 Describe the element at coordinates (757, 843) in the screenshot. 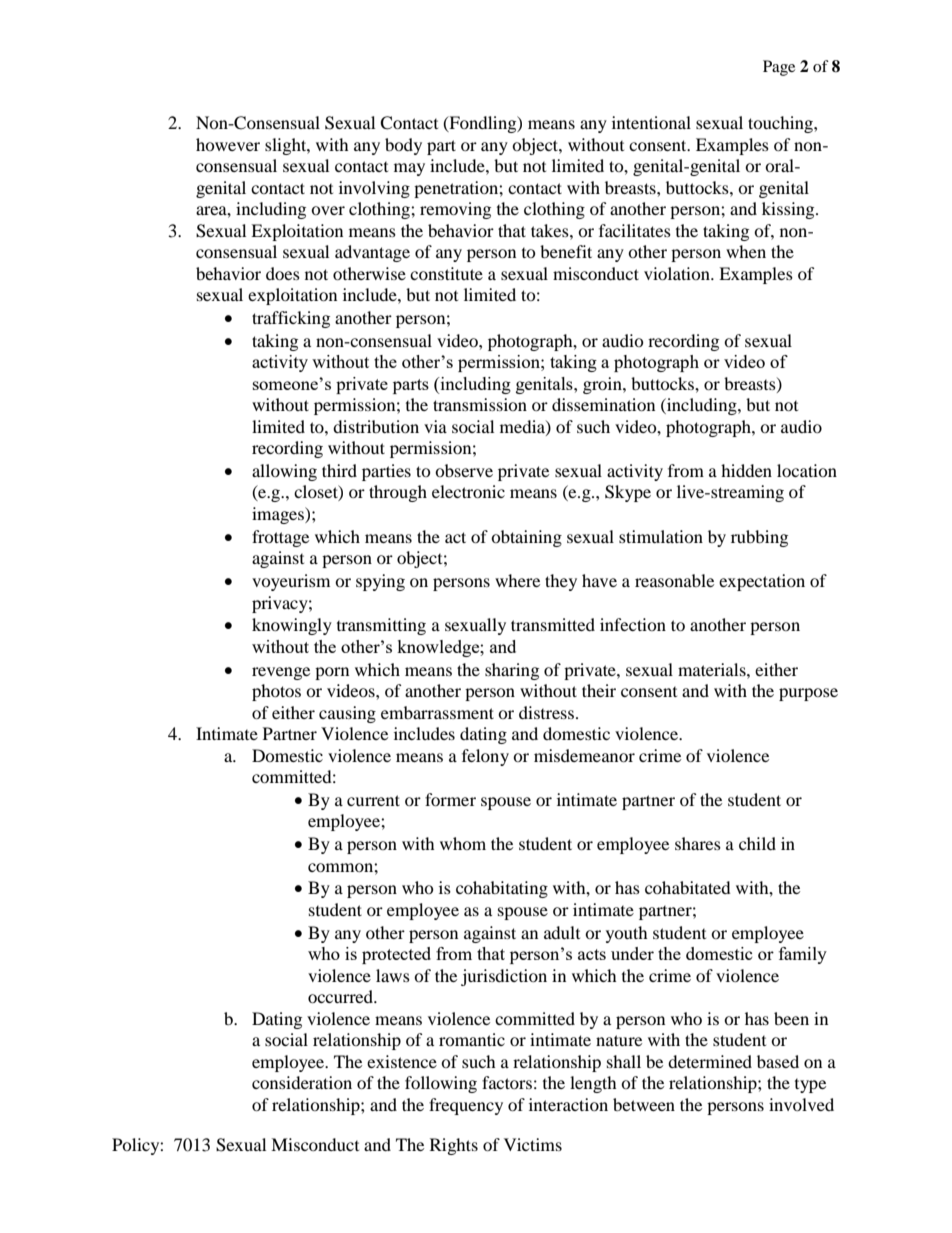

I see `child` at that location.
